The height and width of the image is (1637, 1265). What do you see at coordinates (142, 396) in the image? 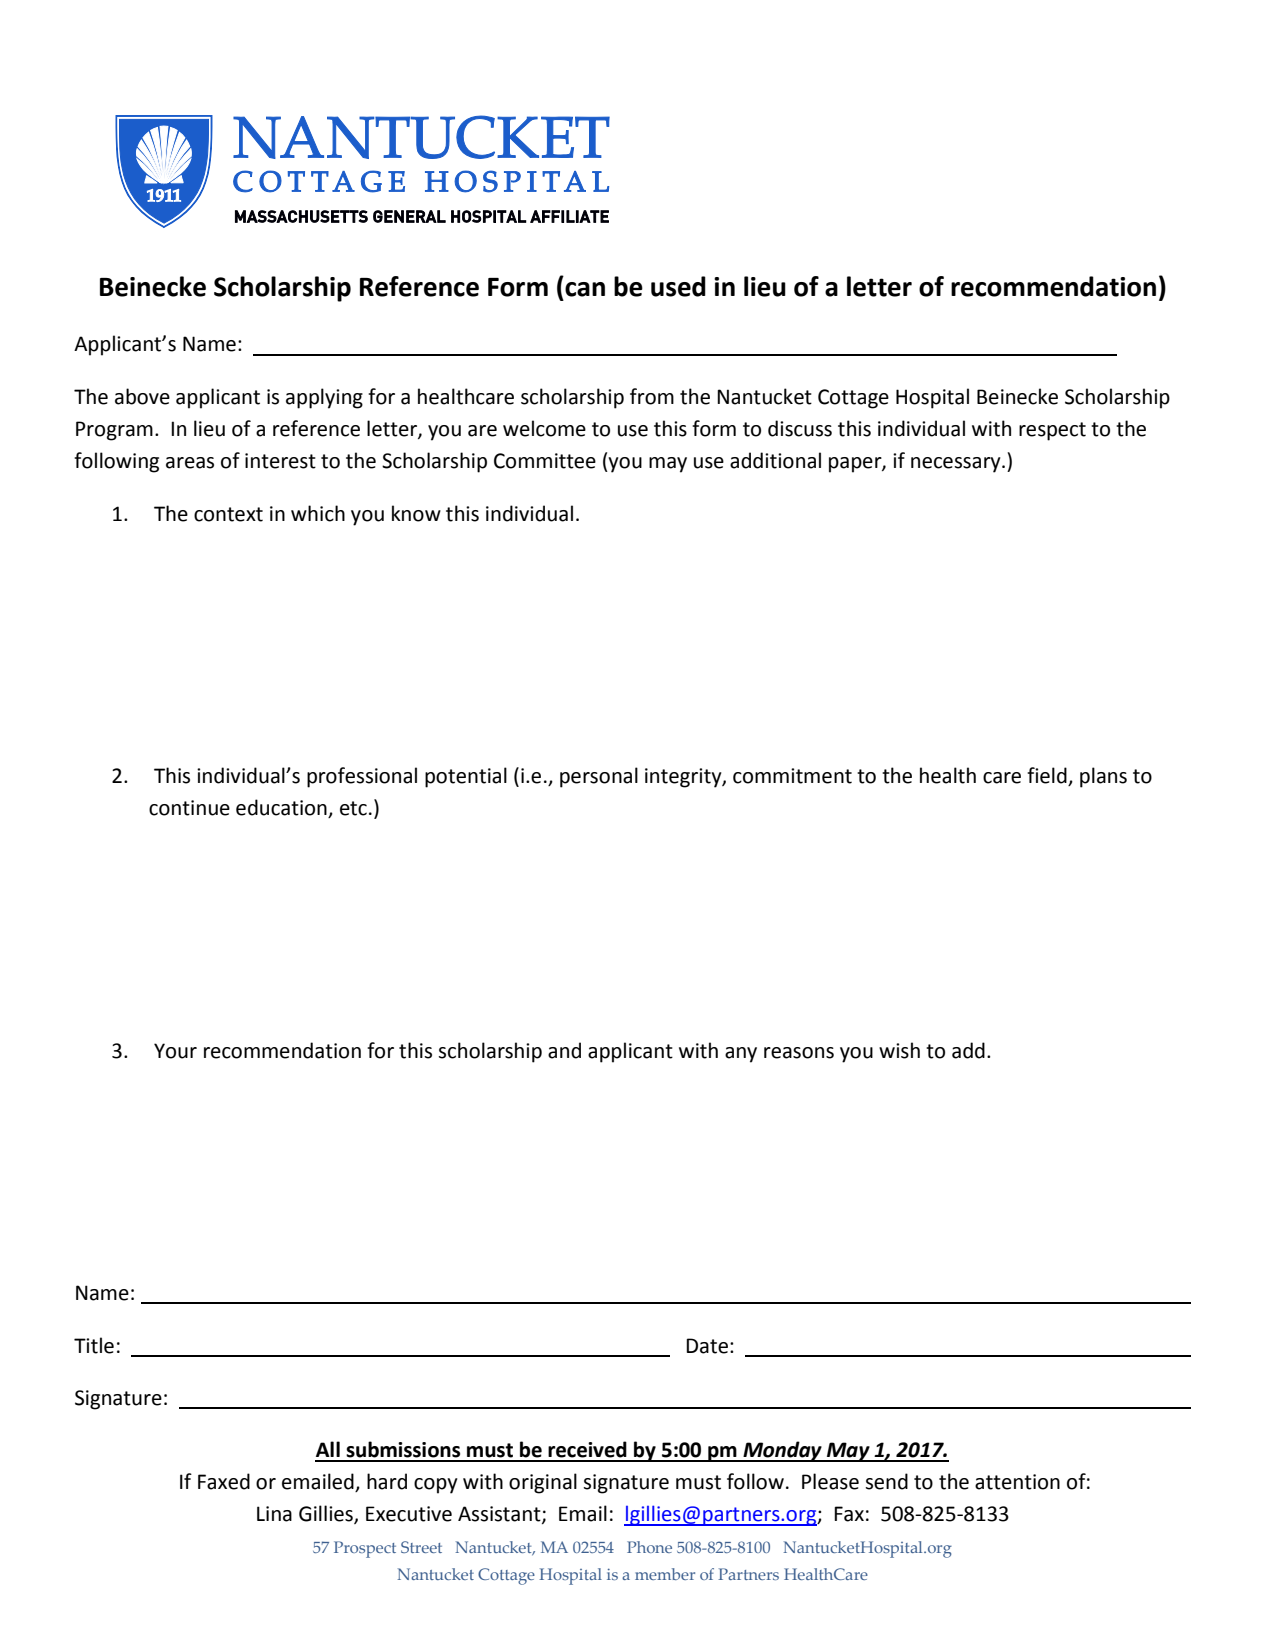
I see `above` at bounding box center [142, 396].
